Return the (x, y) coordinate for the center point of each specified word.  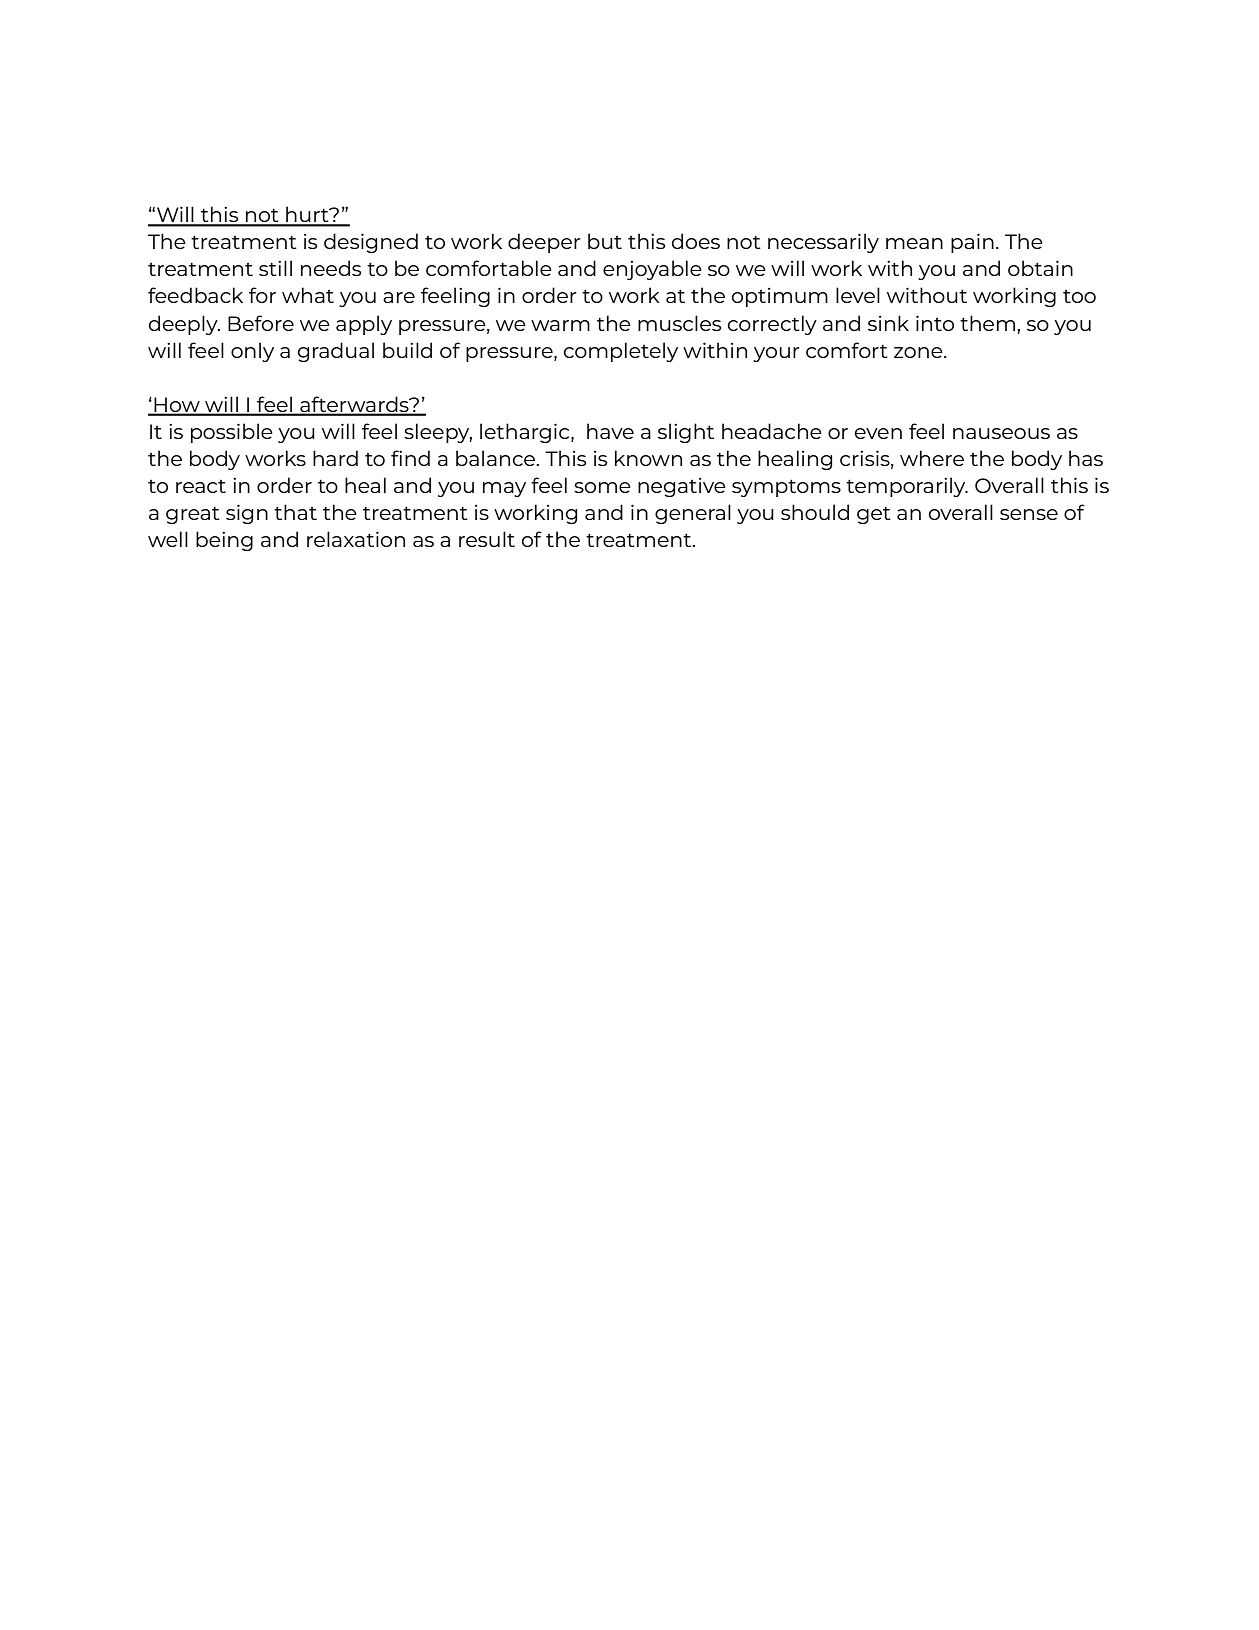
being (224, 541)
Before (261, 323)
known (648, 458)
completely (621, 352)
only (252, 352)
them (987, 323)
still (275, 268)
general (693, 514)
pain (972, 243)
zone (919, 352)
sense (1029, 514)
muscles (679, 323)
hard (335, 458)
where (932, 458)
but (605, 241)
